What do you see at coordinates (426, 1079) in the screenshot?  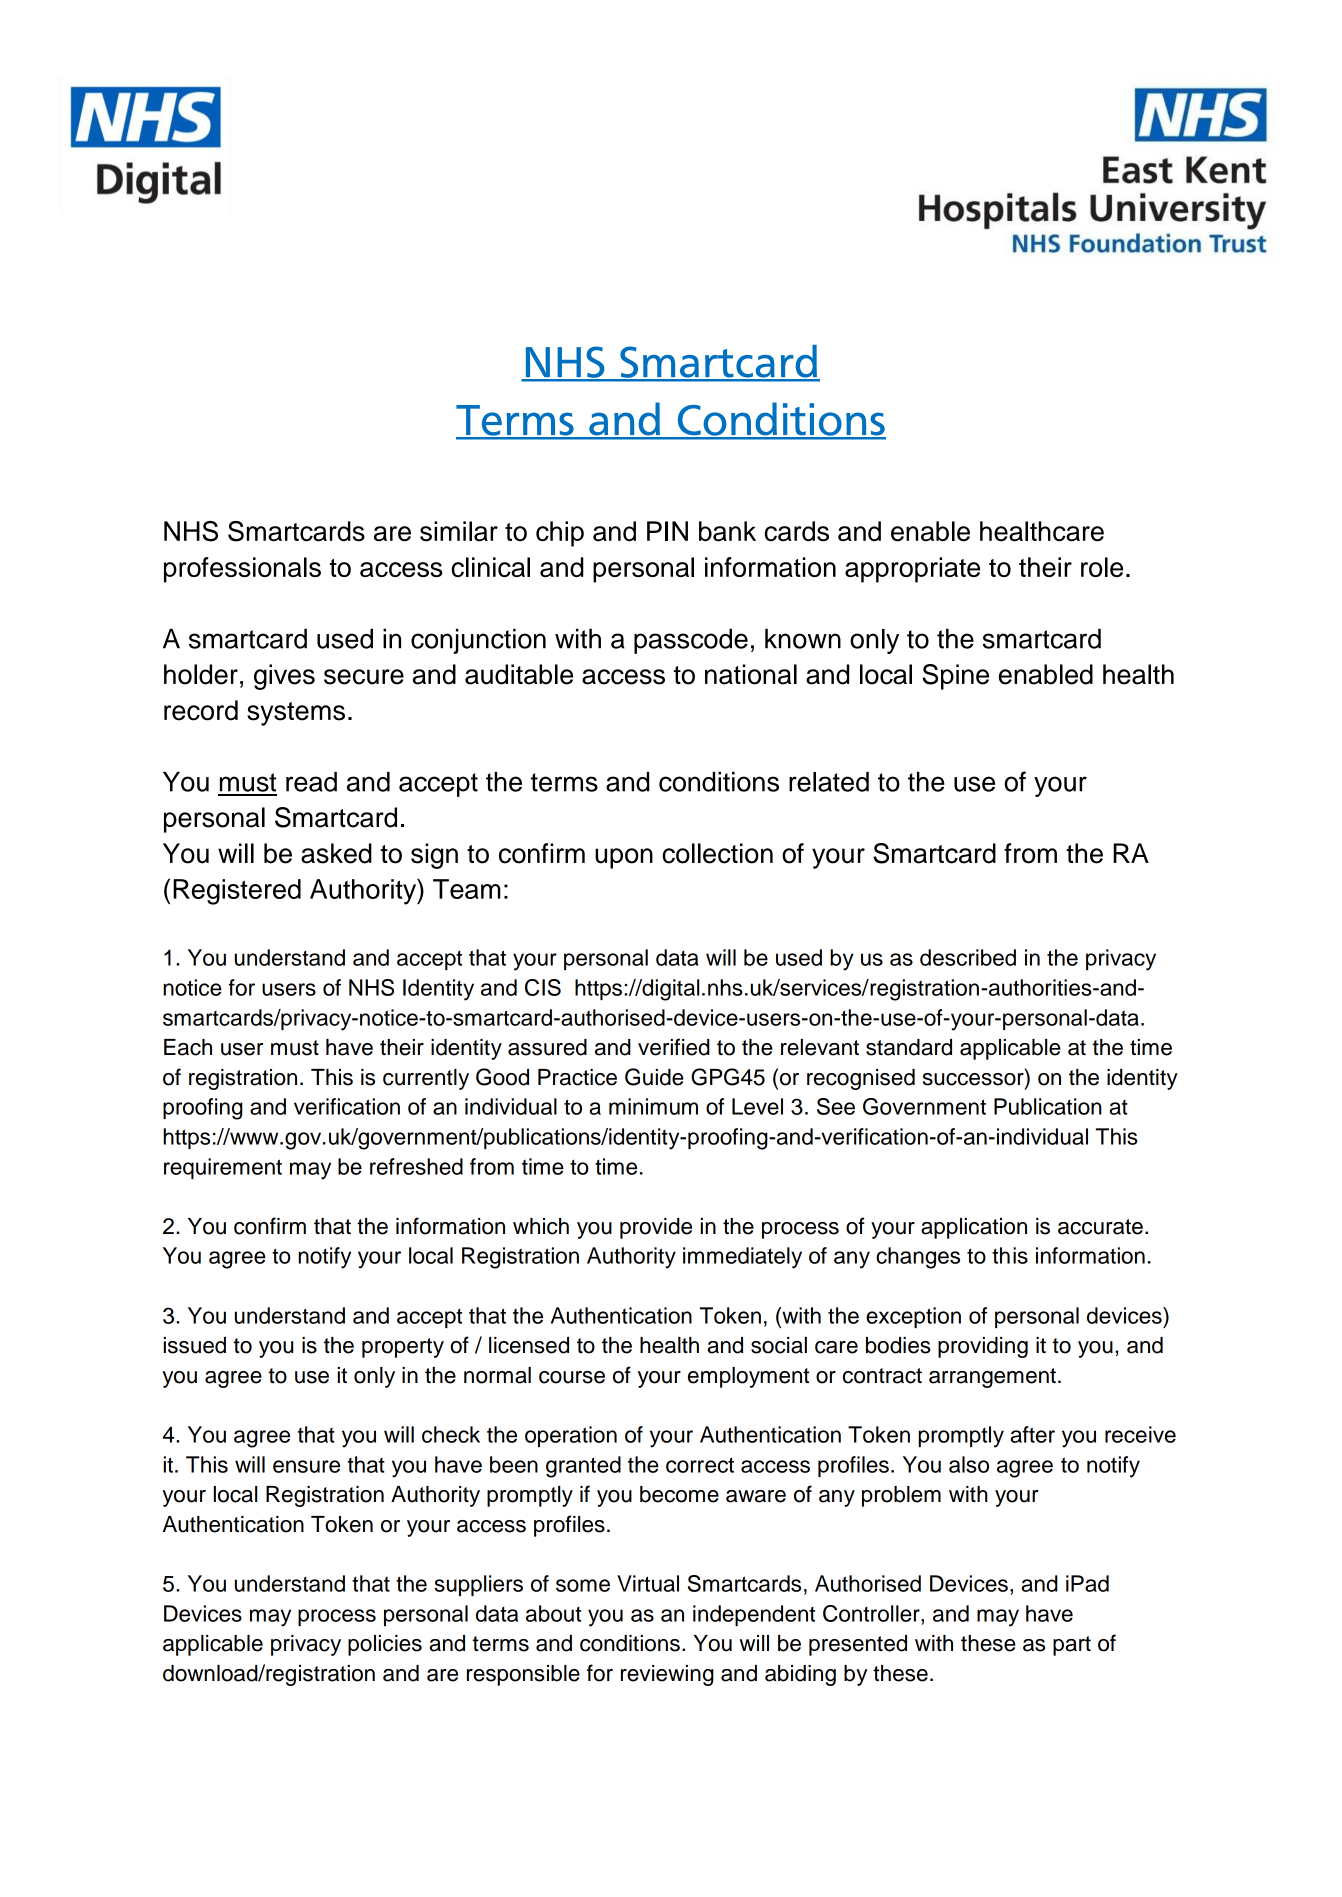 I see `currently` at bounding box center [426, 1079].
